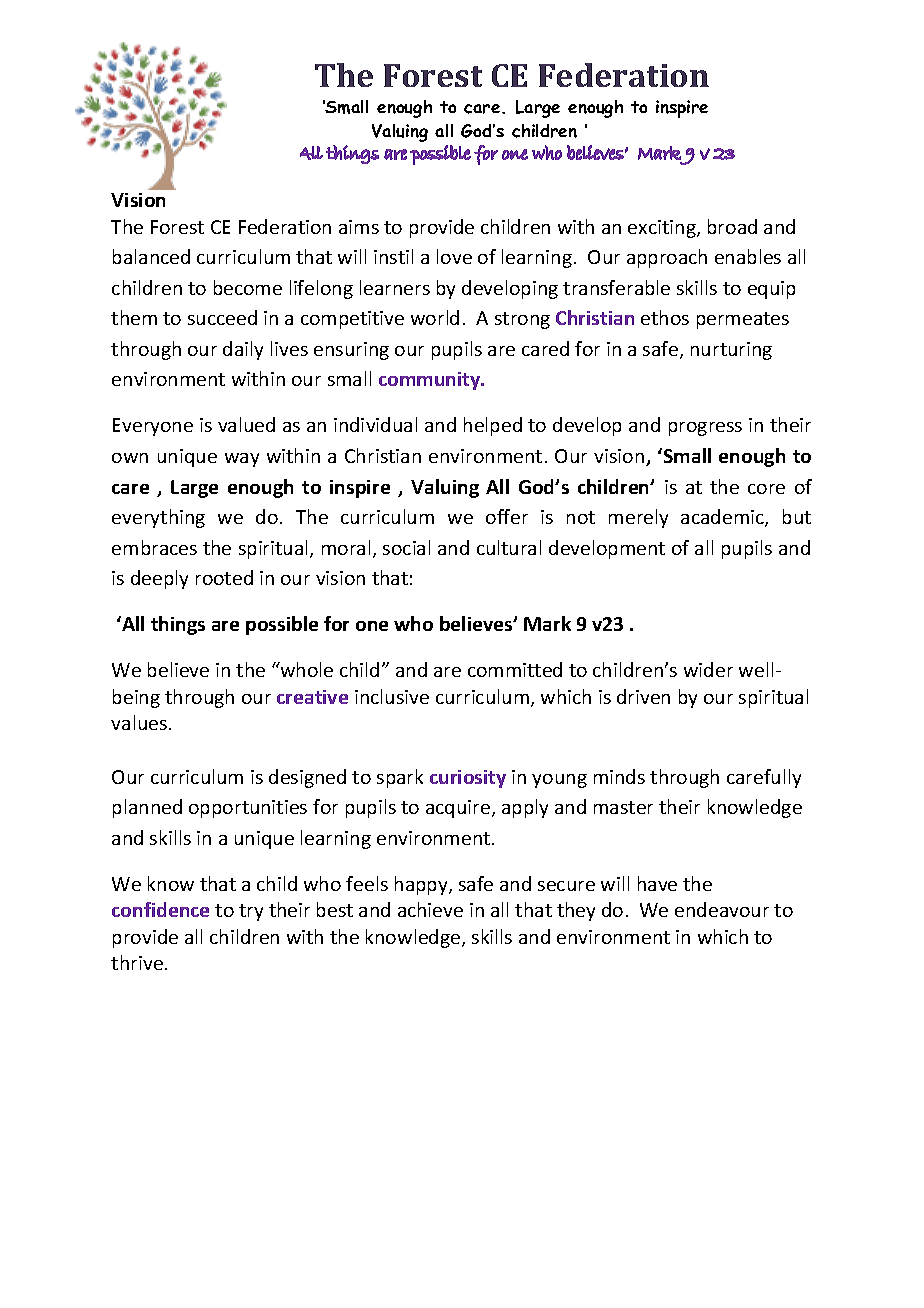  I want to click on enables, so click(748, 256).
